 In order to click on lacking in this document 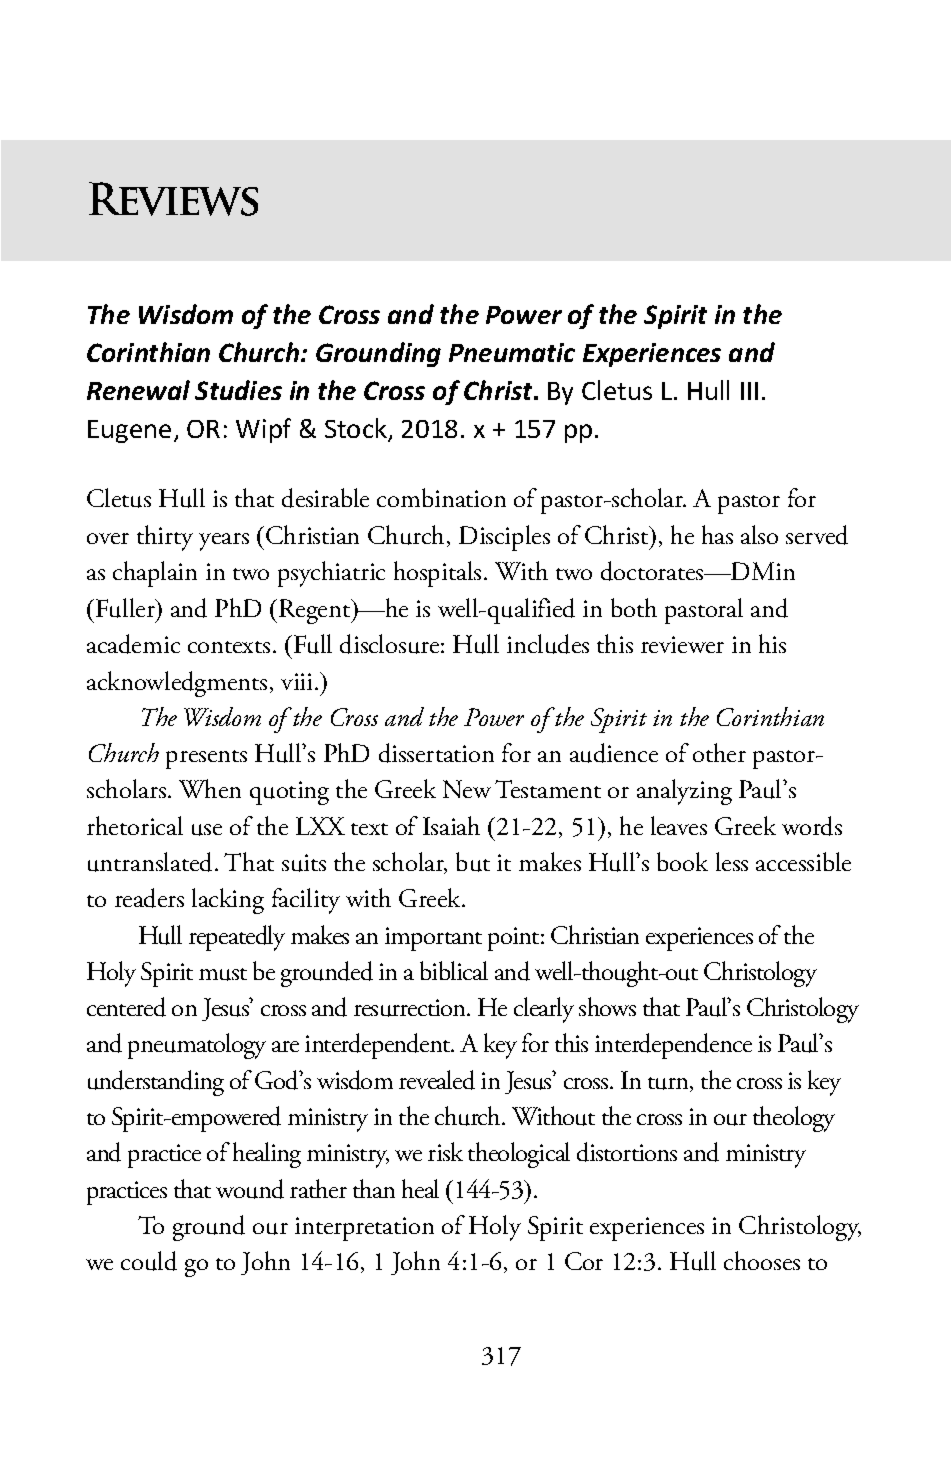, I will do `click(228, 901)`.
